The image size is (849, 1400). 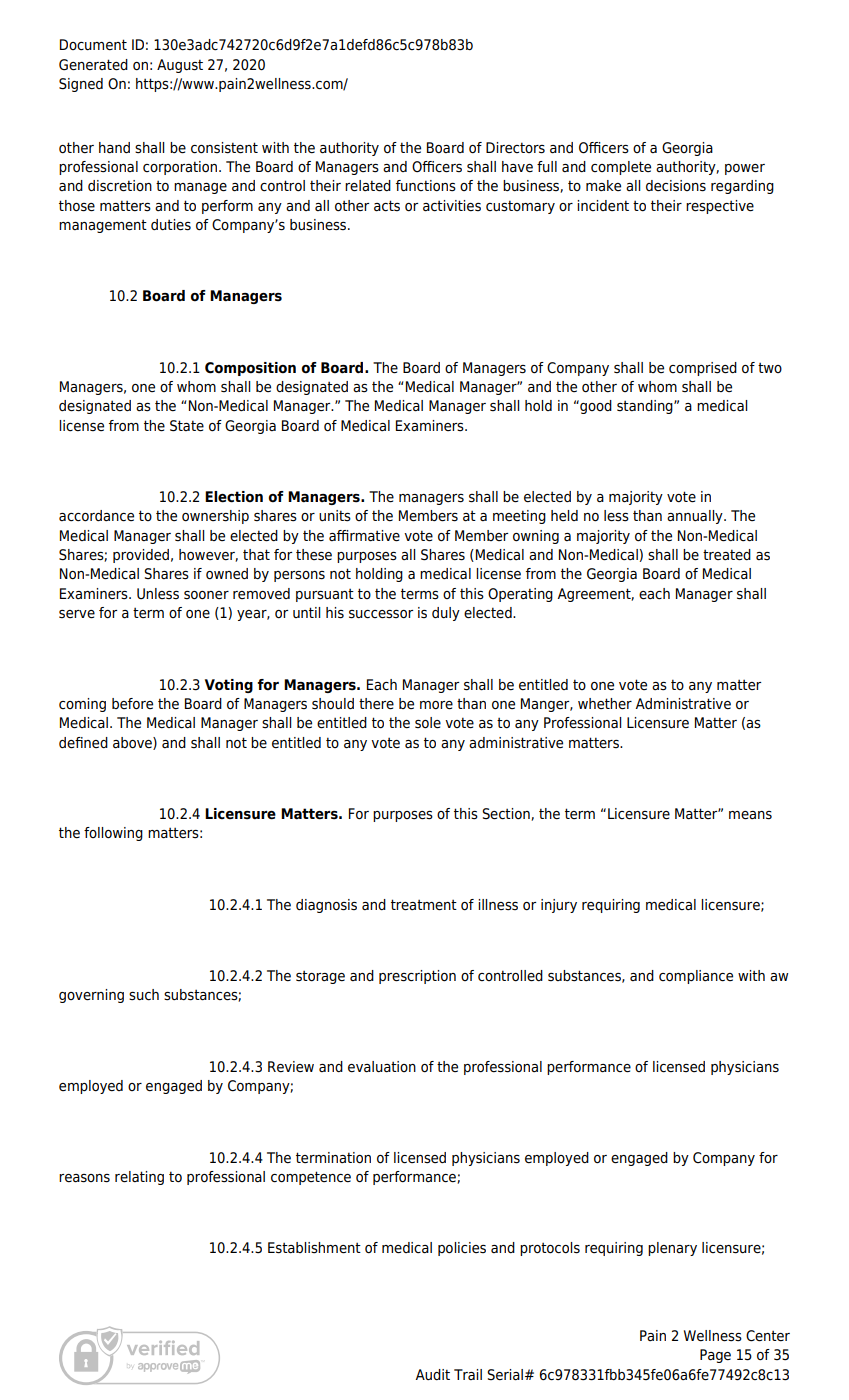 I want to click on compliance, so click(x=696, y=977).
